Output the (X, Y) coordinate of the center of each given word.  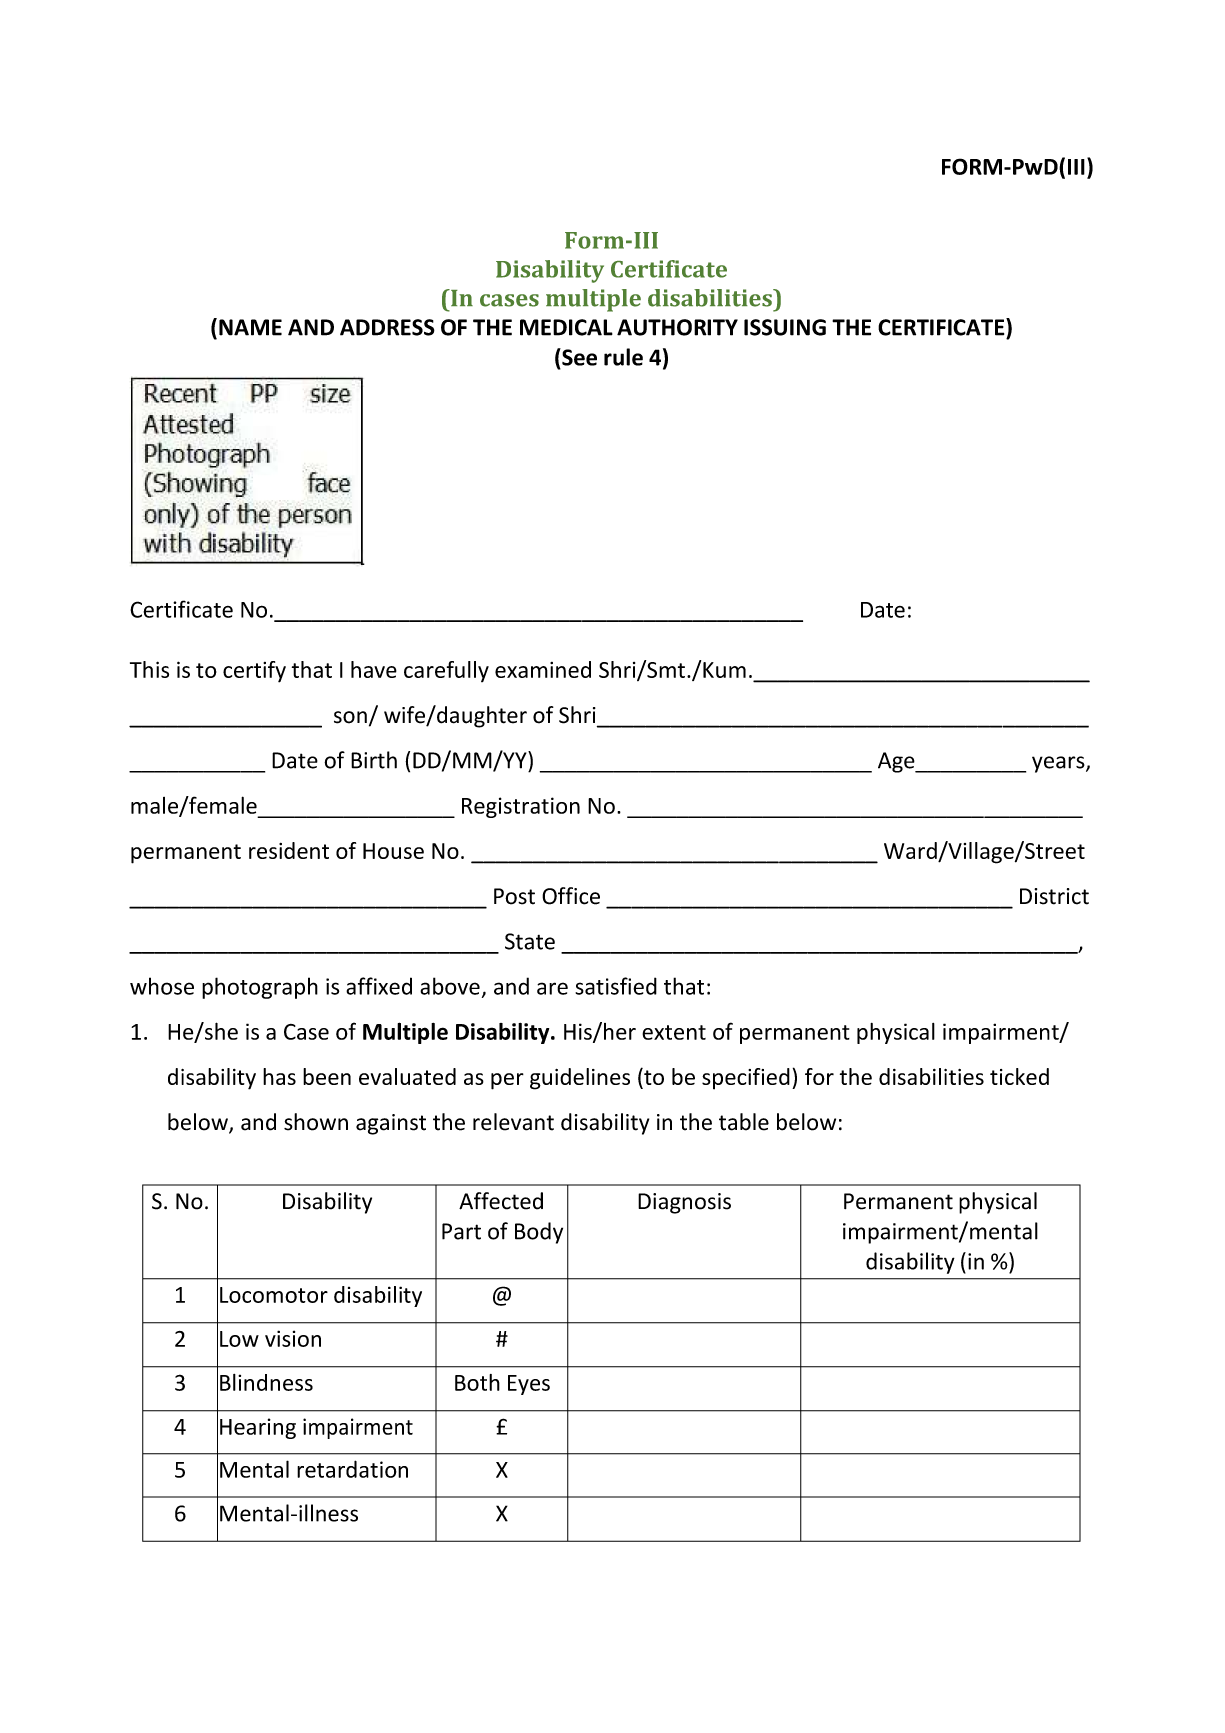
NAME (250, 327)
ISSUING (785, 327)
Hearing (258, 1428)
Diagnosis (684, 1203)
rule (623, 357)
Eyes (529, 1385)
